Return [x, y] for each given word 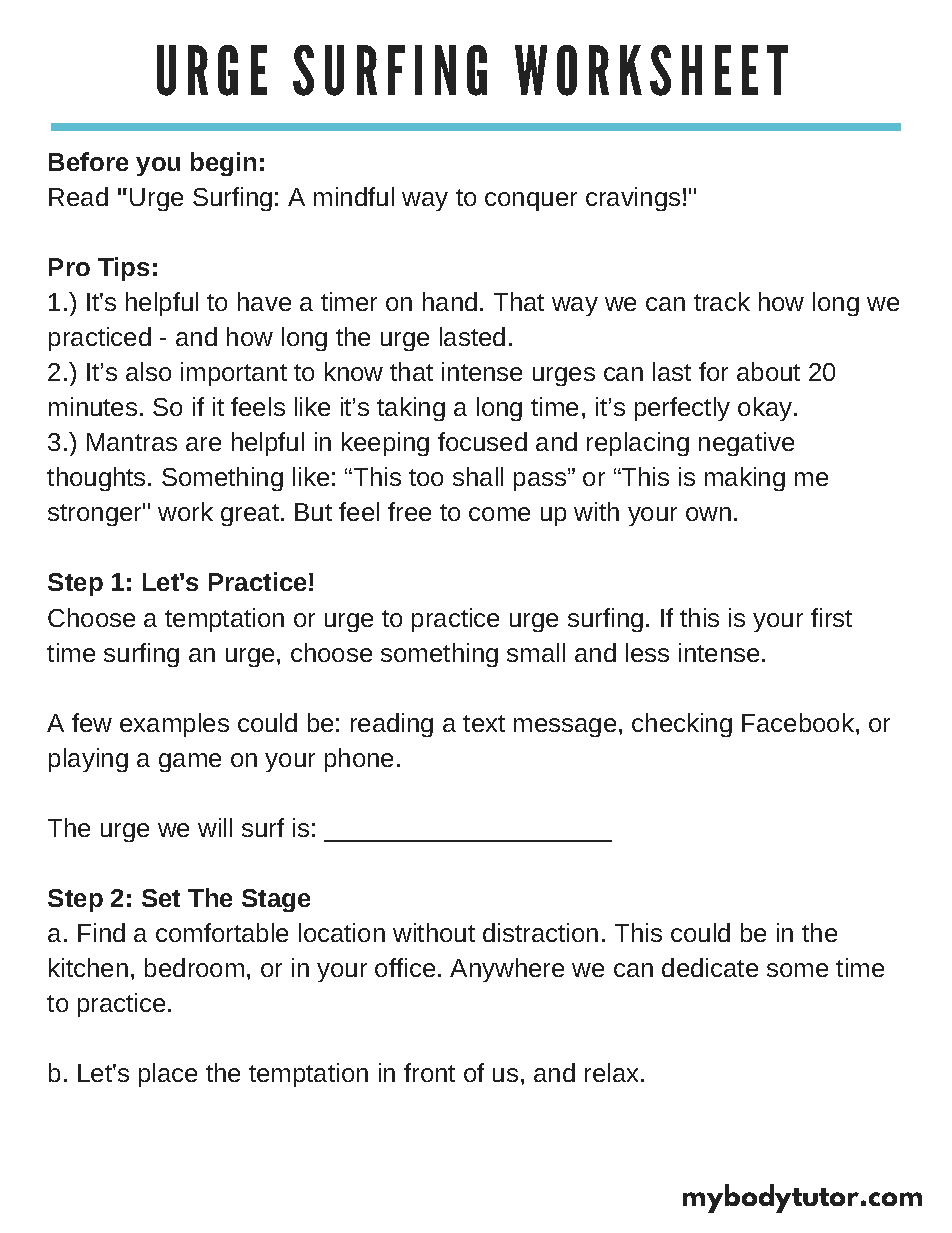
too [426, 477]
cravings [633, 199]
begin [223, 164]
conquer [531, 201]
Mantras [132, 442]
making [745, 479]
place [168, 1075]
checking [682, 725]
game [190, 762]
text [484, 723]
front [429, 1072]
